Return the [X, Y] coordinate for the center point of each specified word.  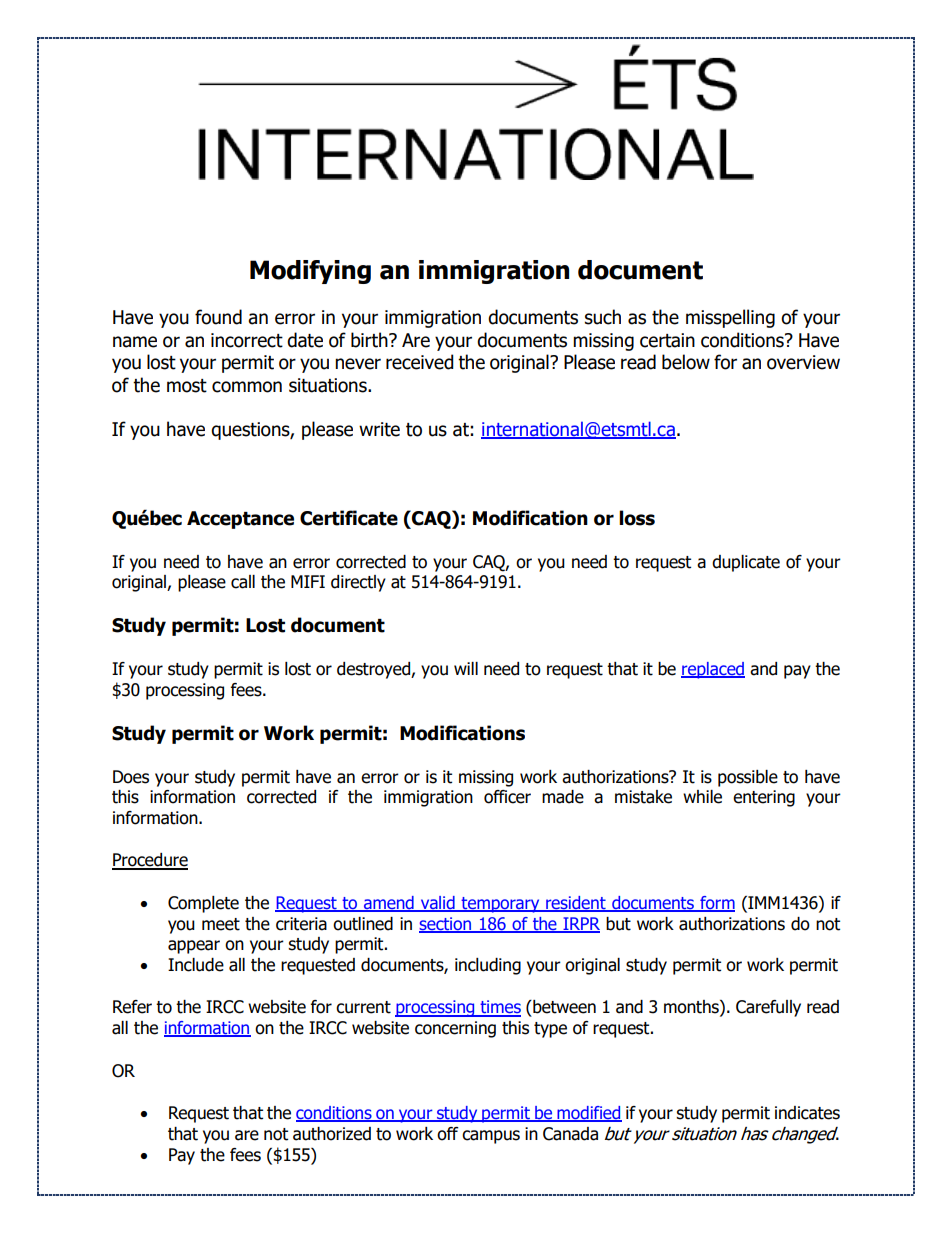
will [466, 668]
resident [576, 904]
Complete [203, 904]
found [218, 317]
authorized [332, 1134]
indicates [807, 1113]
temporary [500, 905]
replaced [713, 670]
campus [491, 1137]
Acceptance [240, 520]
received [420, 362]
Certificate [349, 518]
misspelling [730, 318]
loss [637, 518]
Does [131, 777]
